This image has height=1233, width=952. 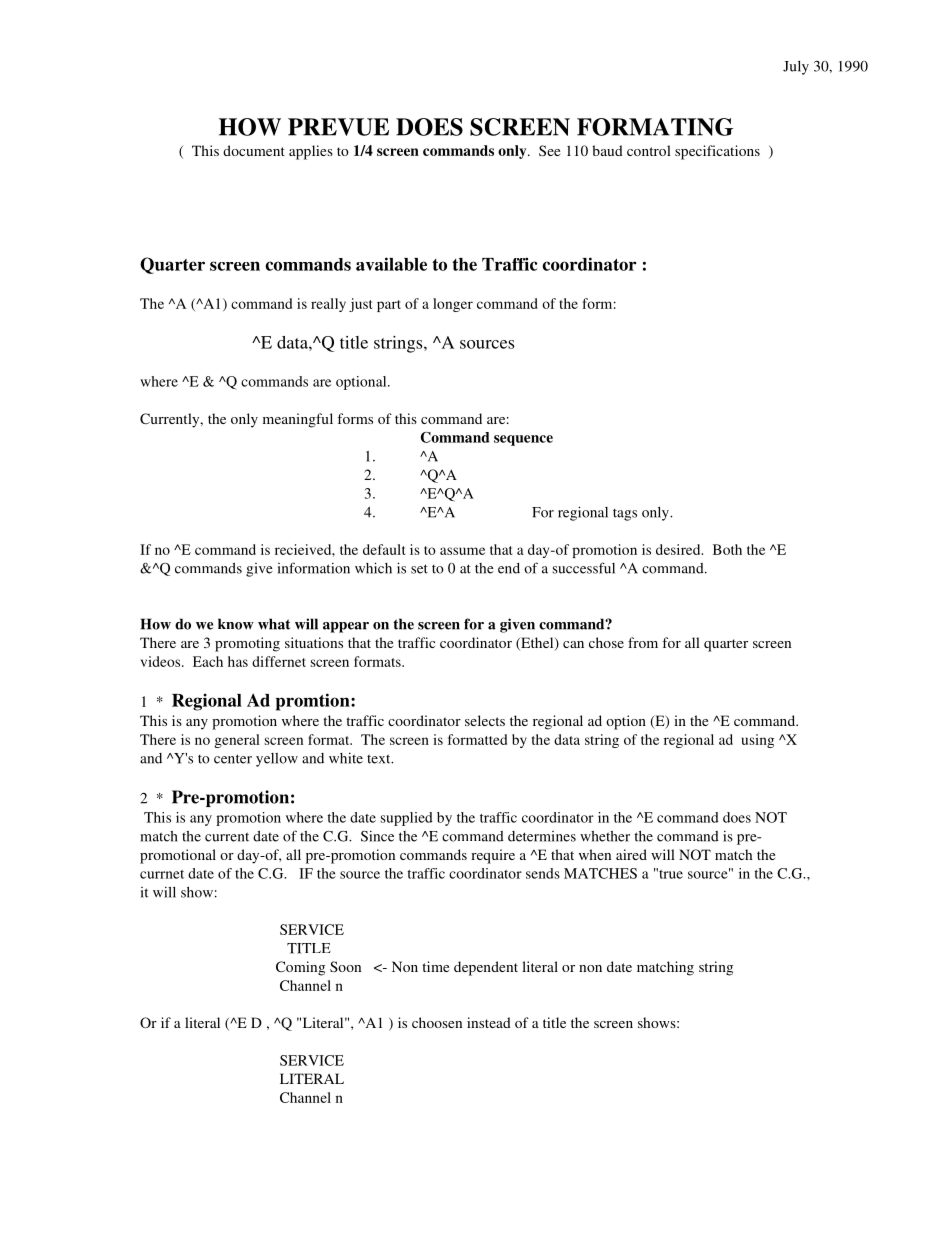 I want to click on document, so click(x=254, y=150).
